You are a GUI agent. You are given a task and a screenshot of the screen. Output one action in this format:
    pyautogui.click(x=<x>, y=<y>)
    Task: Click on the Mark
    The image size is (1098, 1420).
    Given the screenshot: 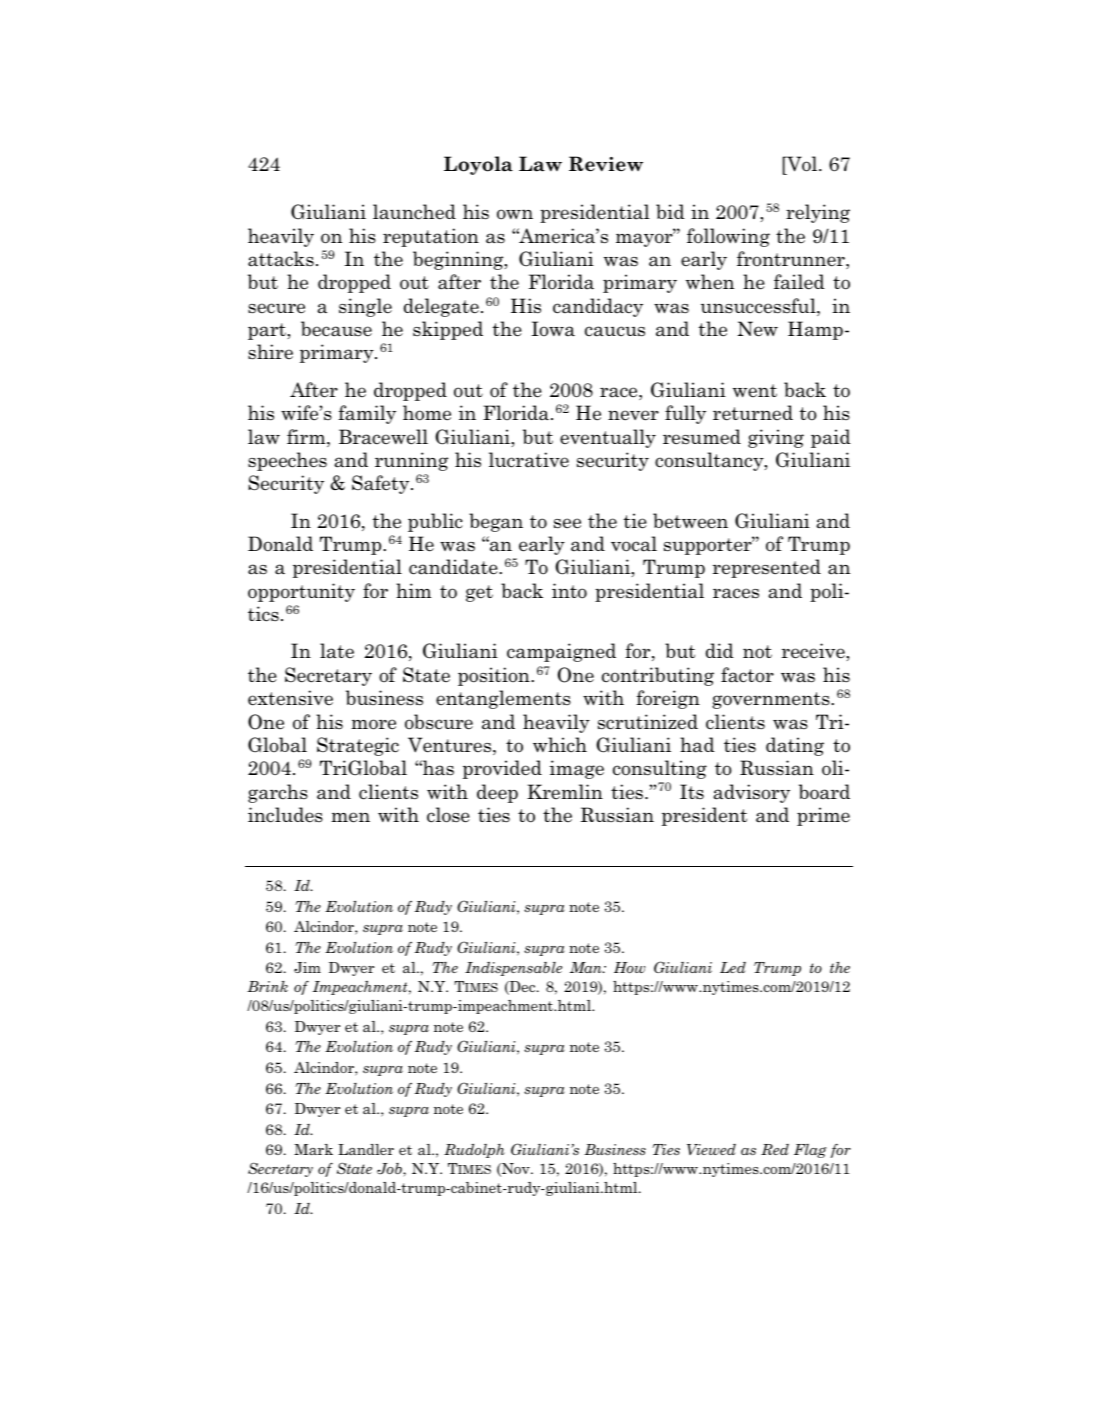 What is the action you would take?
    pyautogui.click(x=313, y=1149)
